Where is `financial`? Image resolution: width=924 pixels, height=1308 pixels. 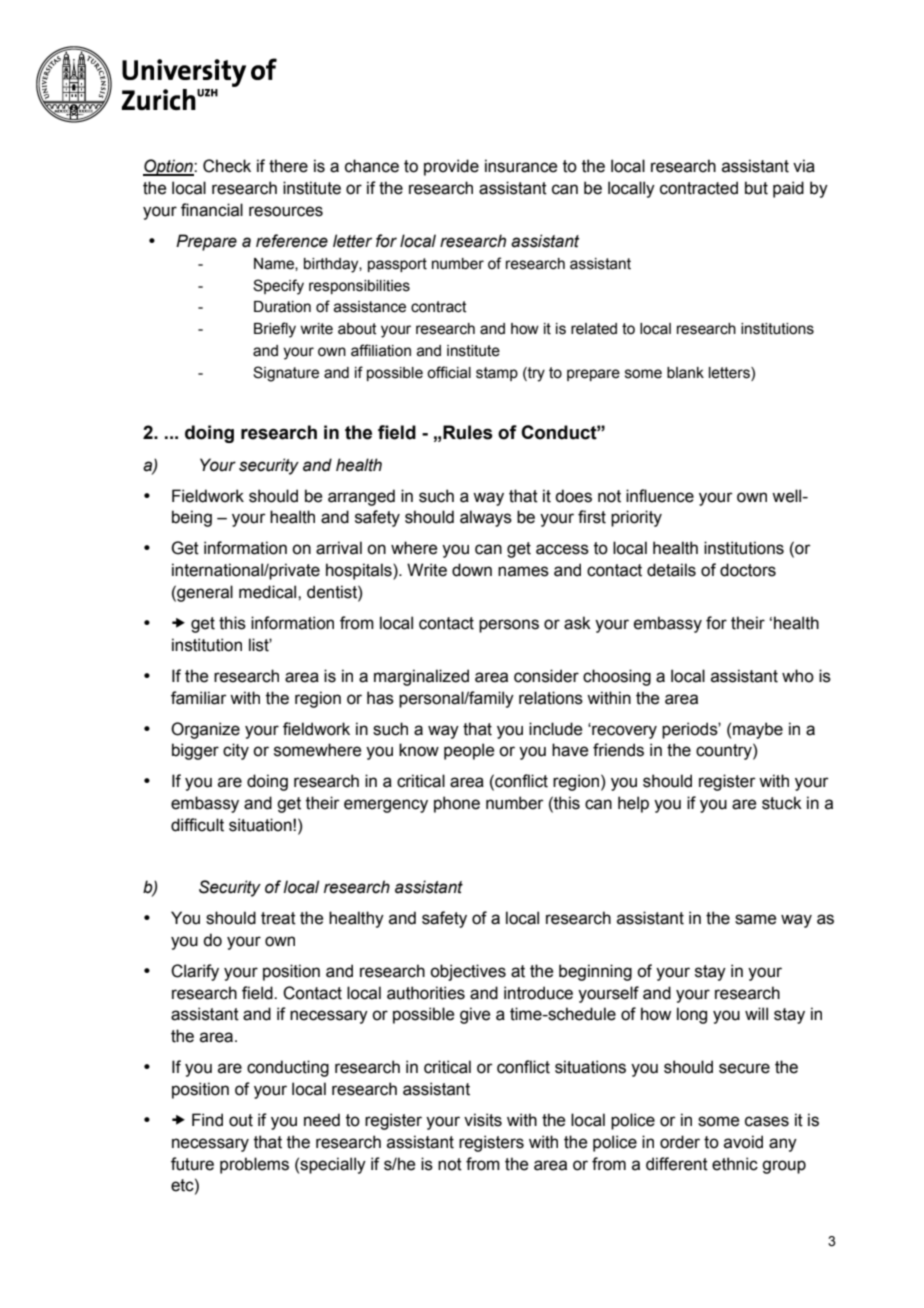
financial is located at coordinates (212, 210).
